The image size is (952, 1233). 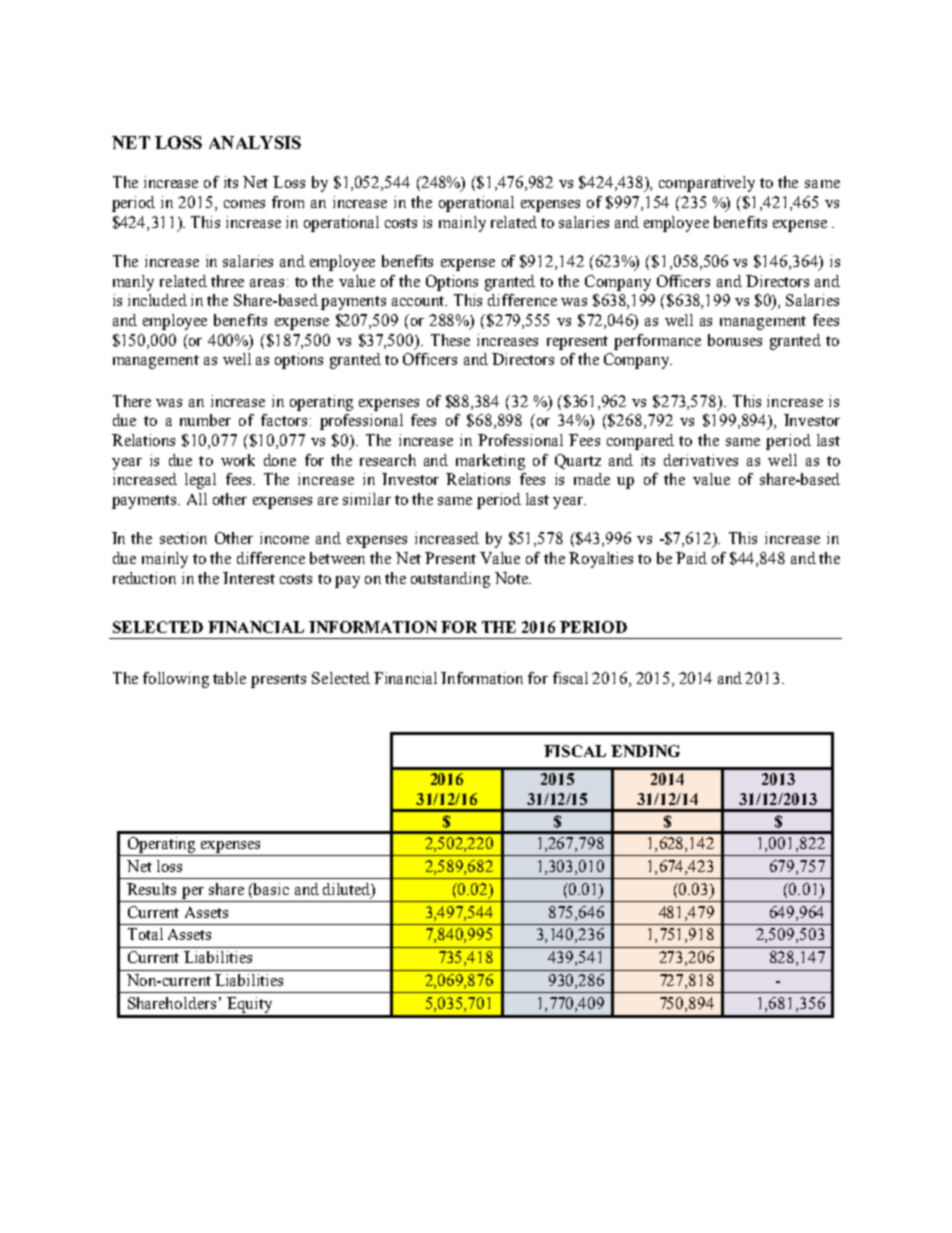 What do you see at coordinates (388, 460) in the screenshot?
I see `research` at bounding box center [388, 460].
